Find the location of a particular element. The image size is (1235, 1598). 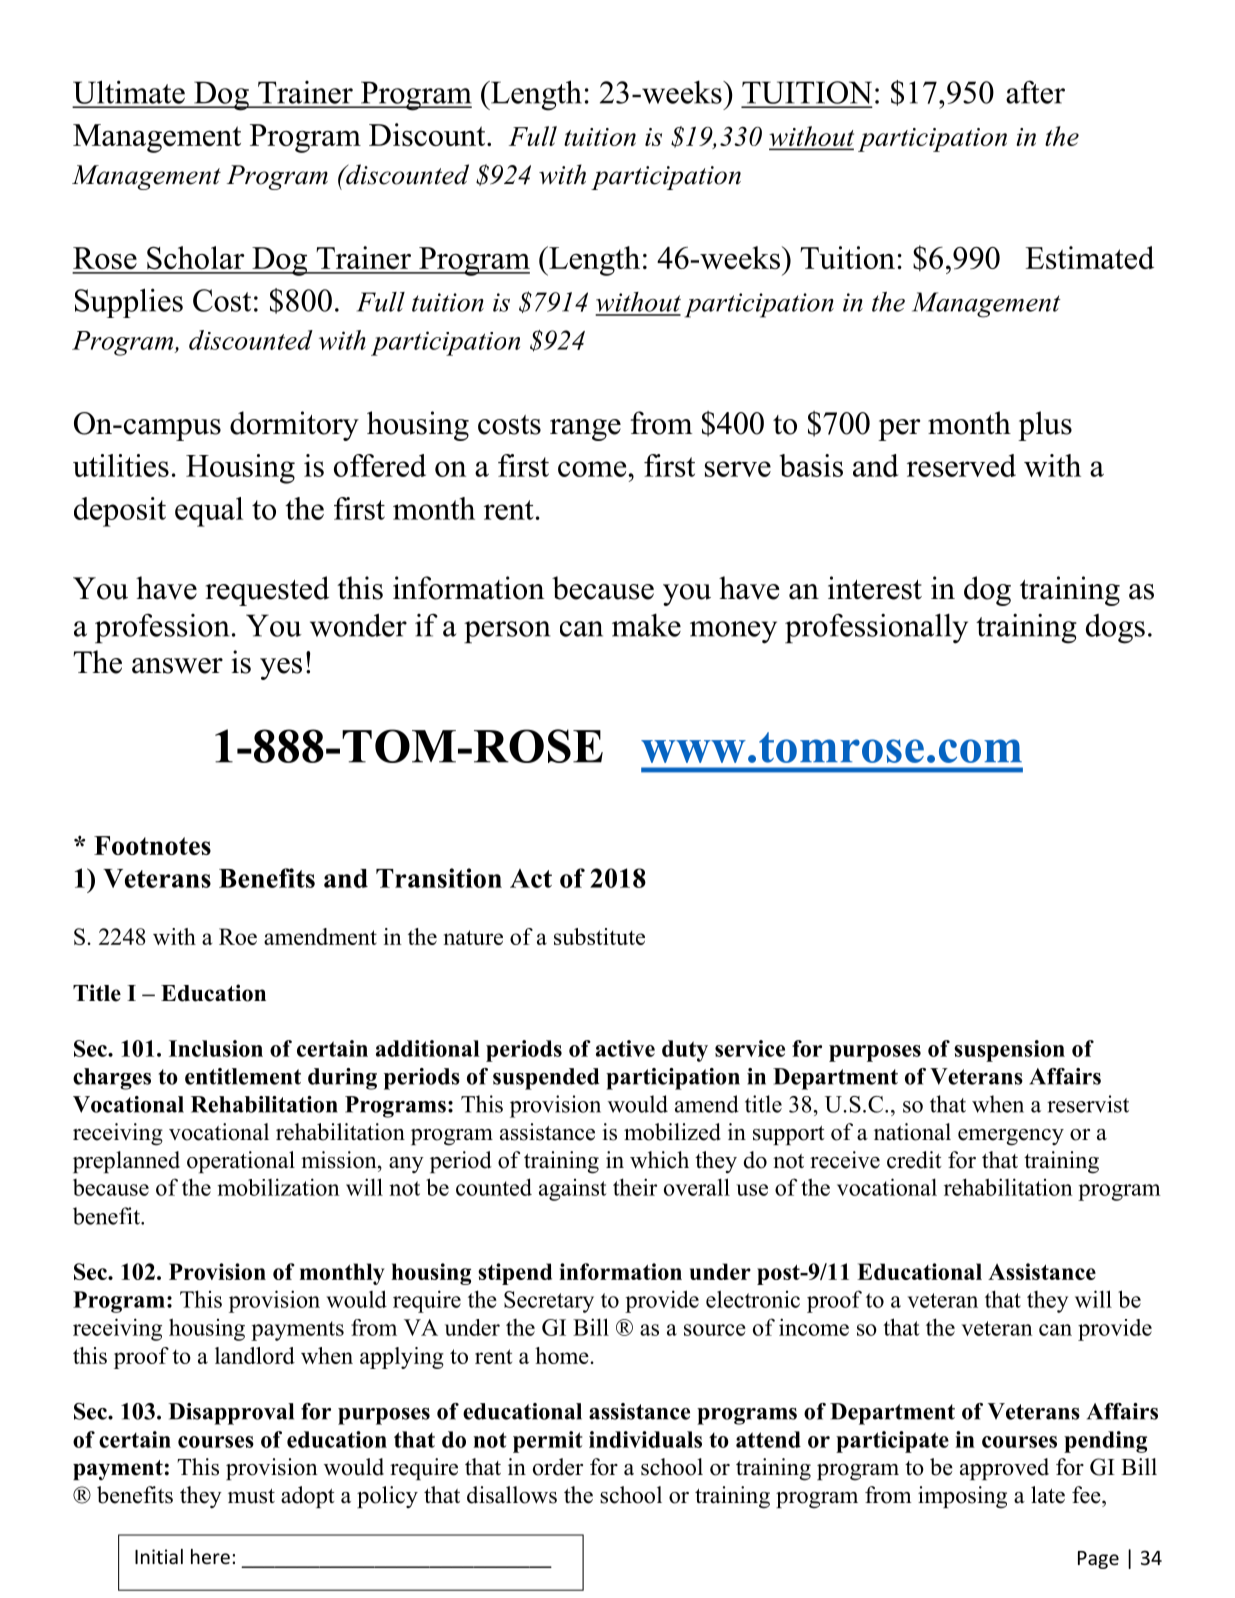

after is located at coordinates (1035, 92).
